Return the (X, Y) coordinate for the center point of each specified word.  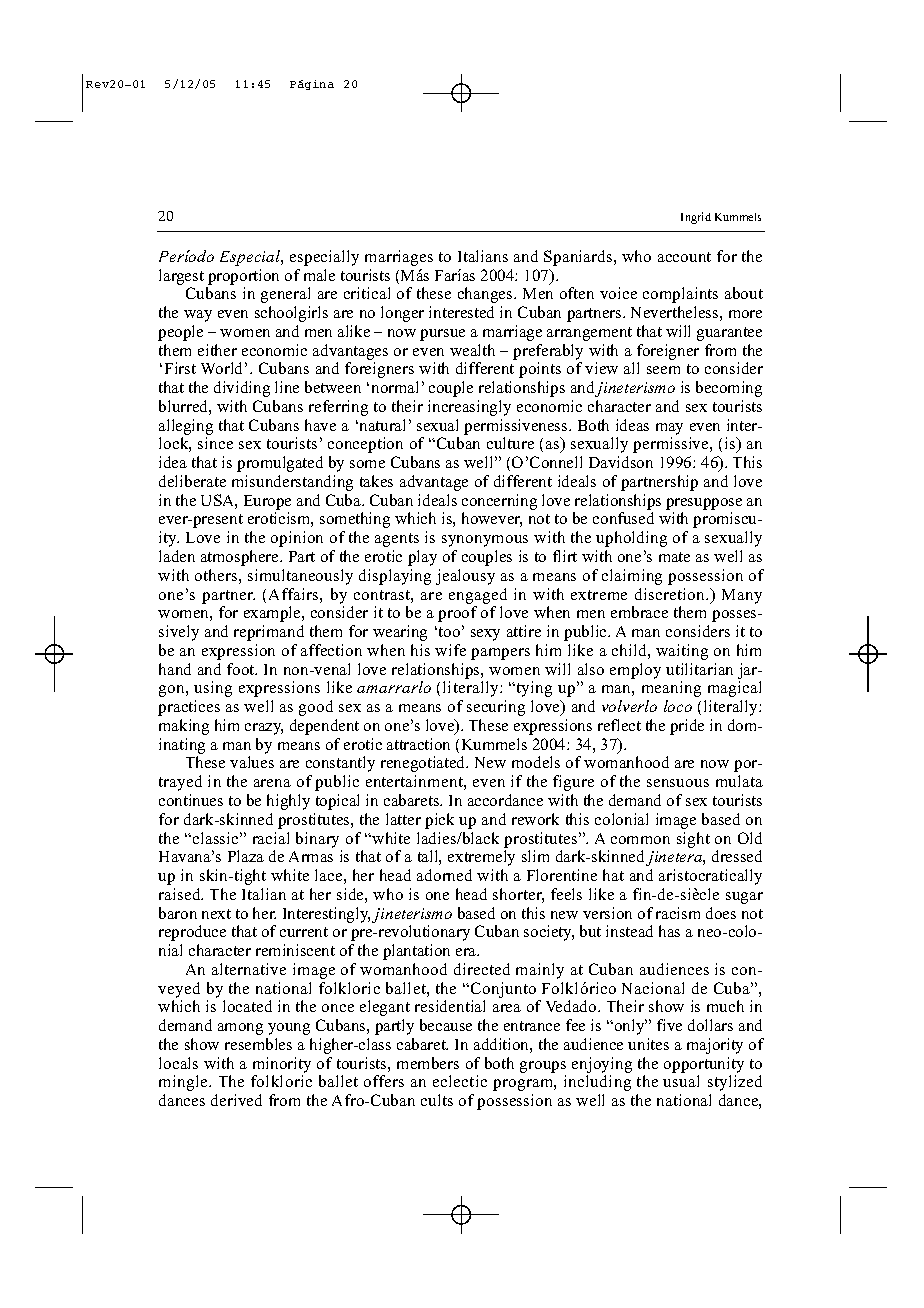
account (684, 257)
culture (510, 443)
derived (236, 1100)
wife (450, 650)
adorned (444, 875)
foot (242, 669)
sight (693, 840)
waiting (682, 652)
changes (486, 295)
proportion (243, 277)
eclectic (460, 1081)
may (669, 429)
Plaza (246, 856)
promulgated (280, 464)
